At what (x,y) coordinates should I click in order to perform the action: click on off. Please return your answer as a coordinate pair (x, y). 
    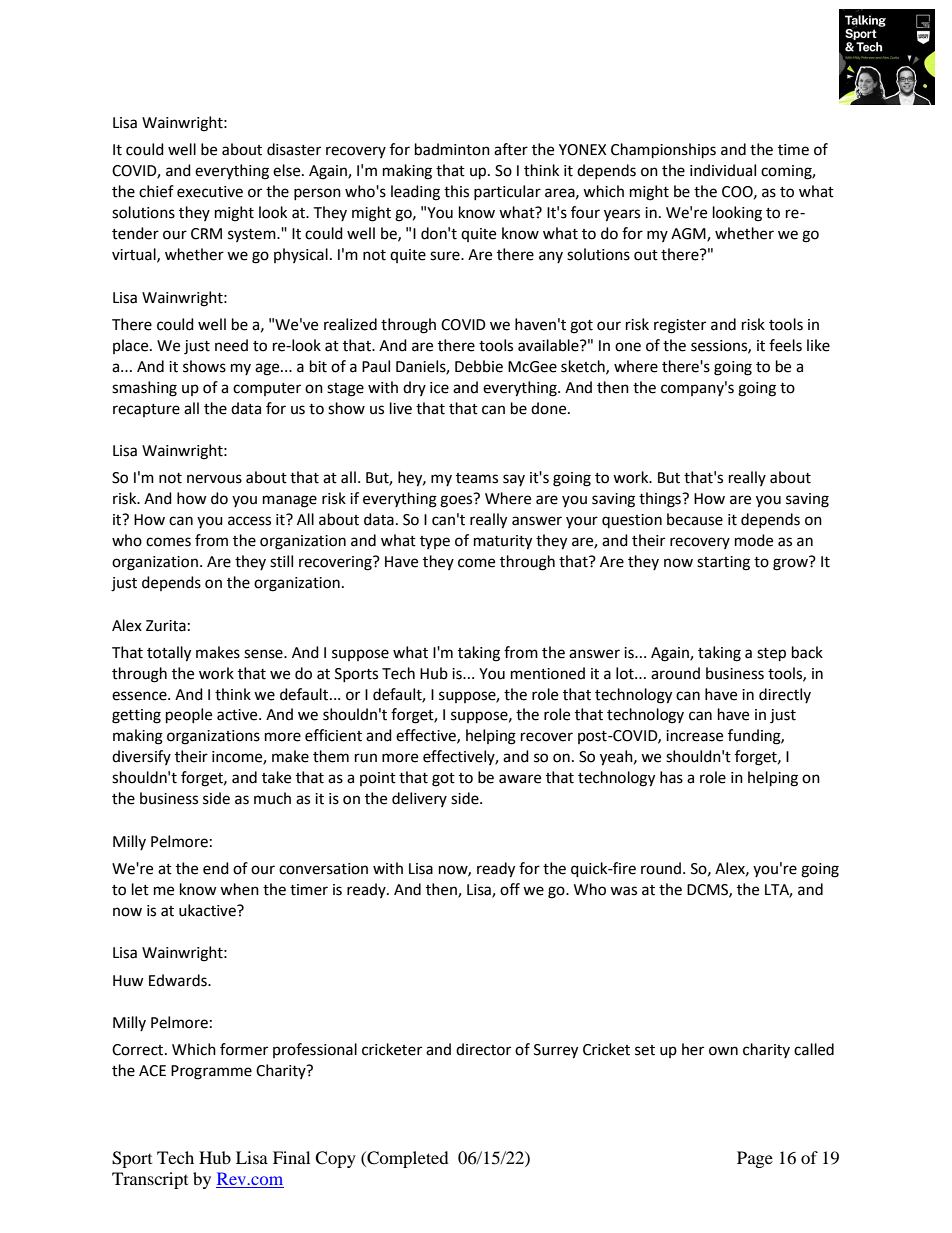
    Looking at the image, I should click on (510, 889).
